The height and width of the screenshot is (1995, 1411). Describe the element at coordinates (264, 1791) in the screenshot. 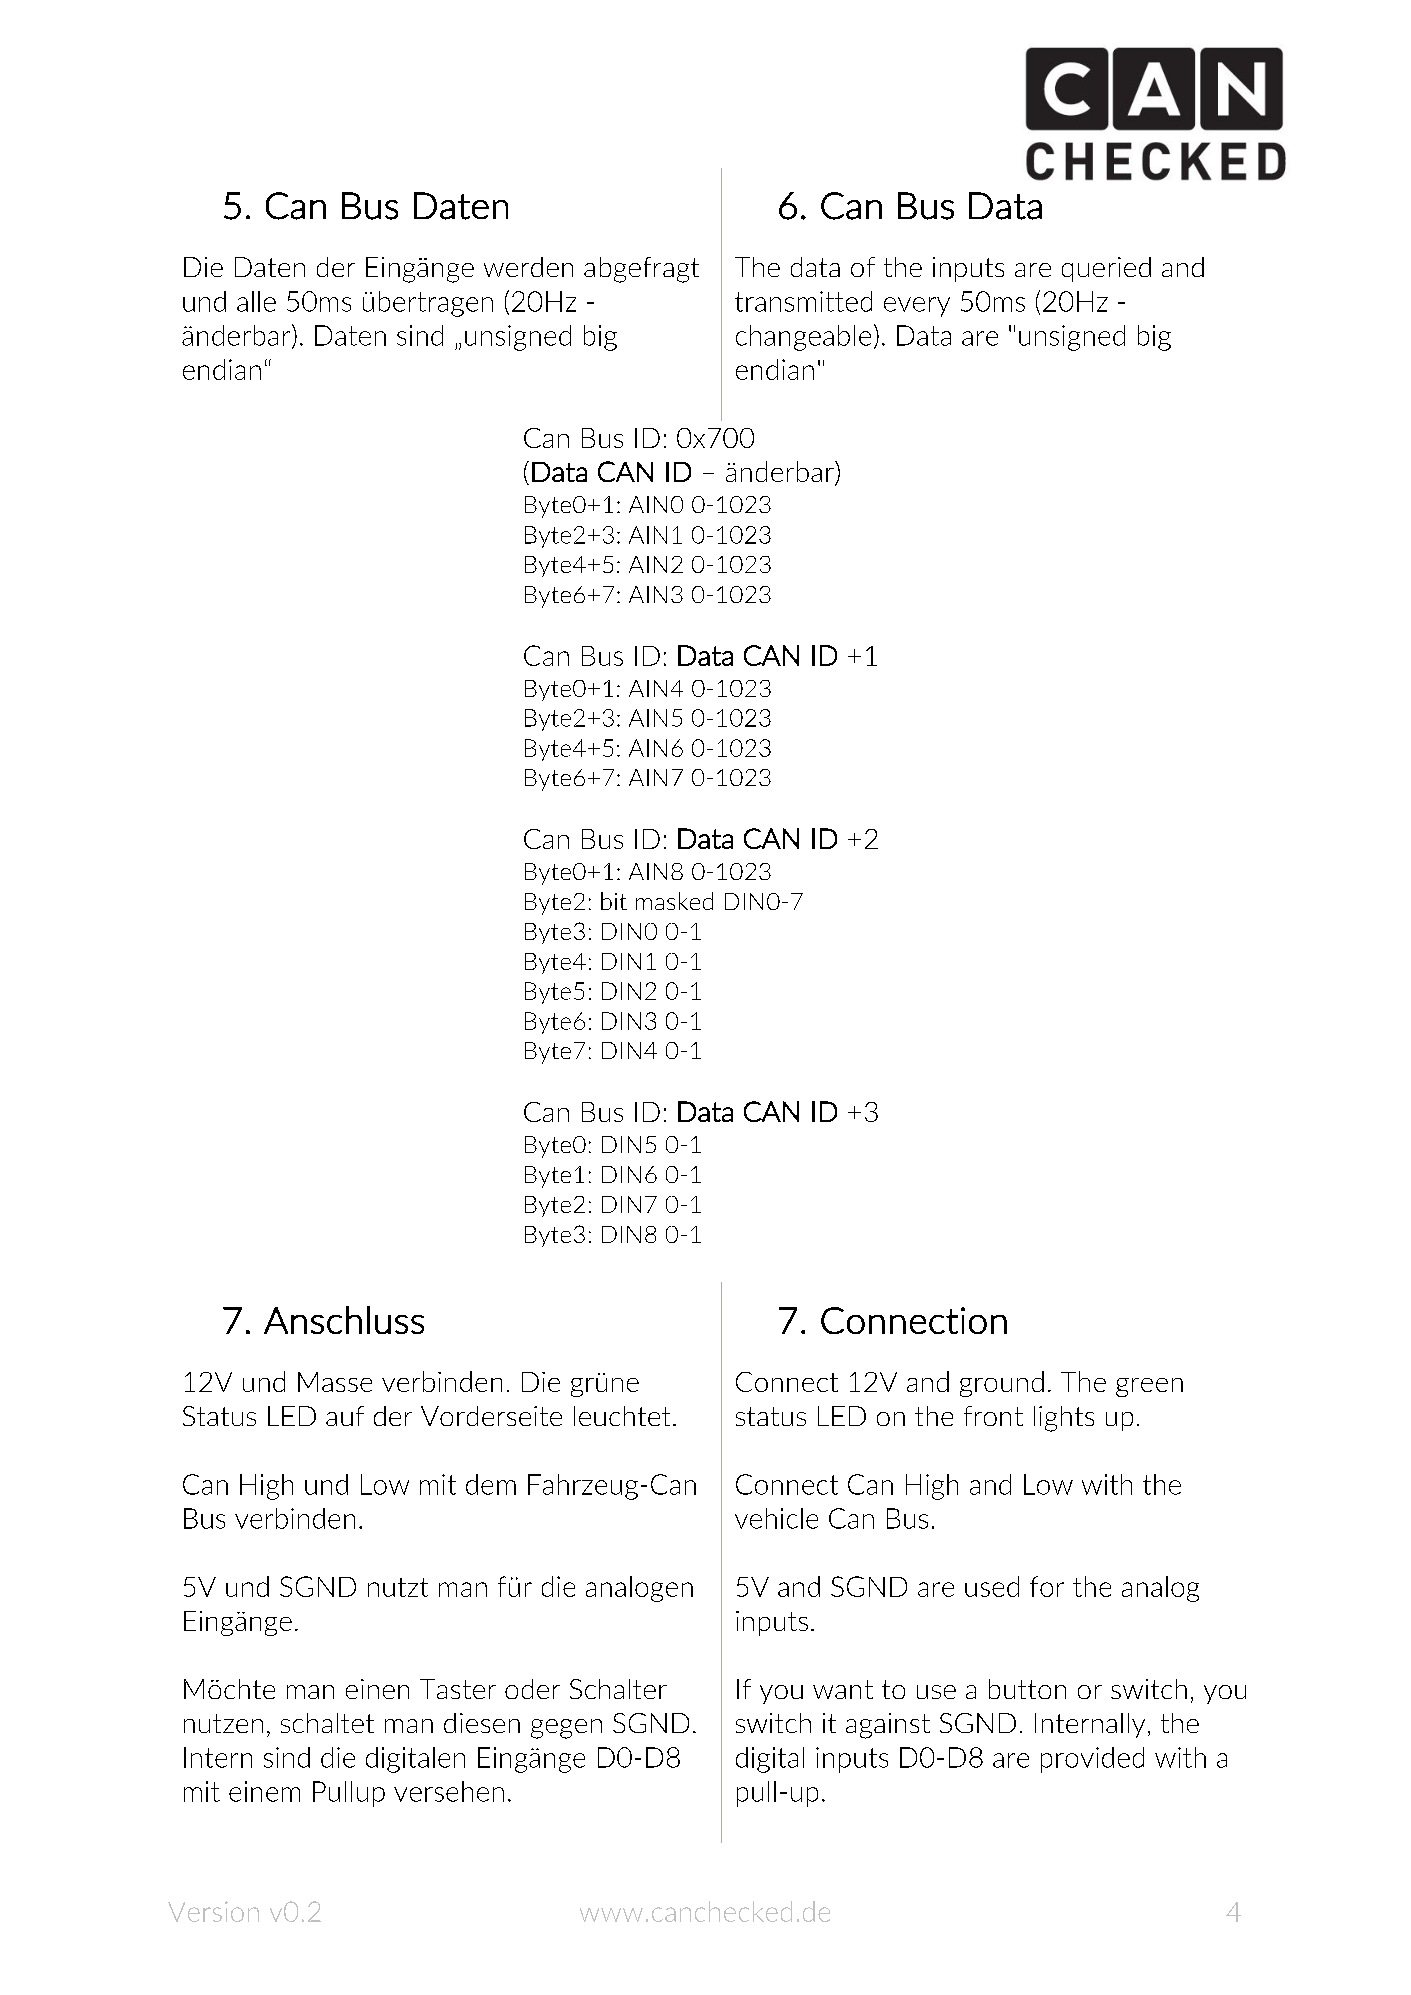

I see `einem` at that location.
